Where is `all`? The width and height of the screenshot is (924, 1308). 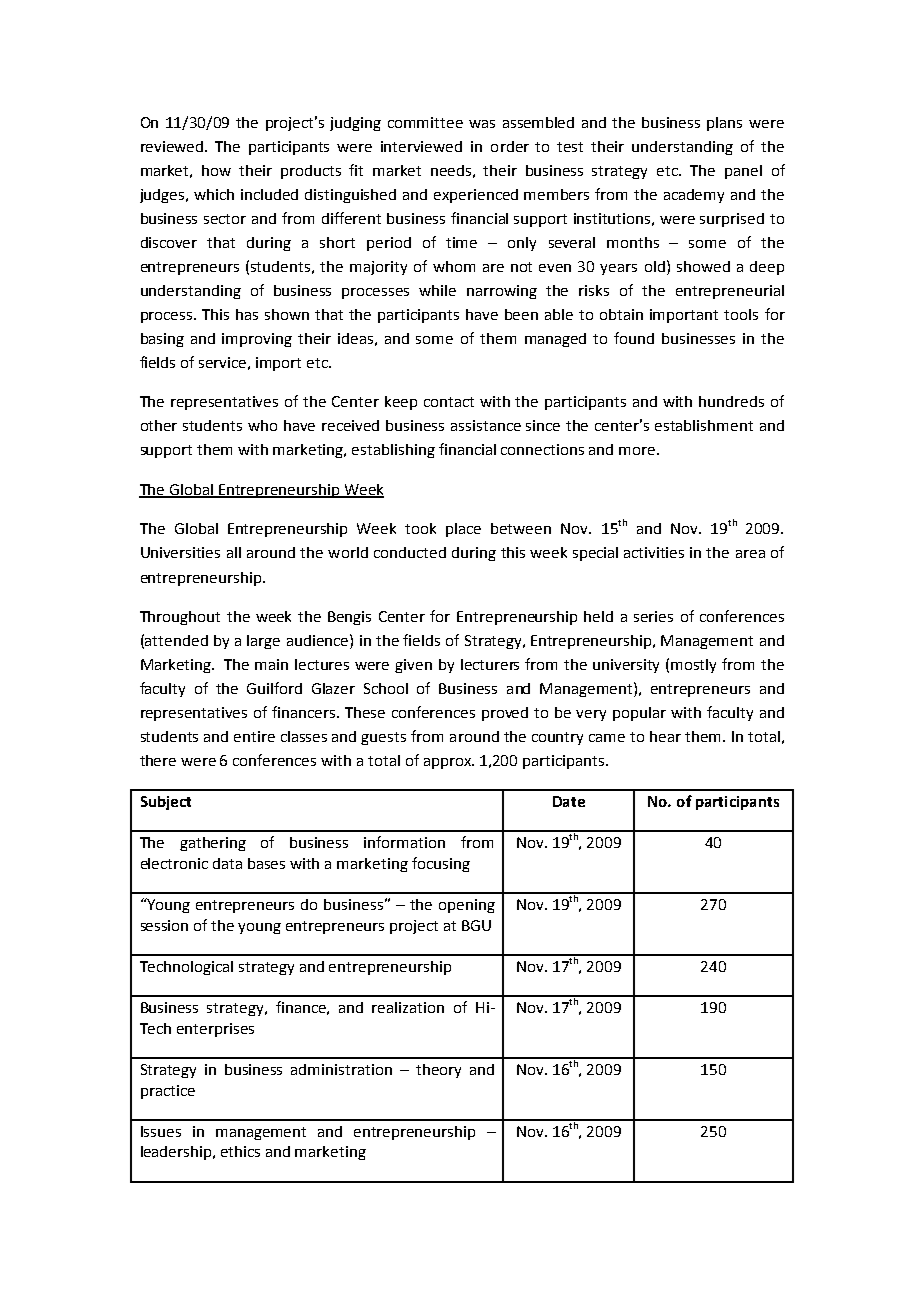 all is located at coordinates (234, 552).
